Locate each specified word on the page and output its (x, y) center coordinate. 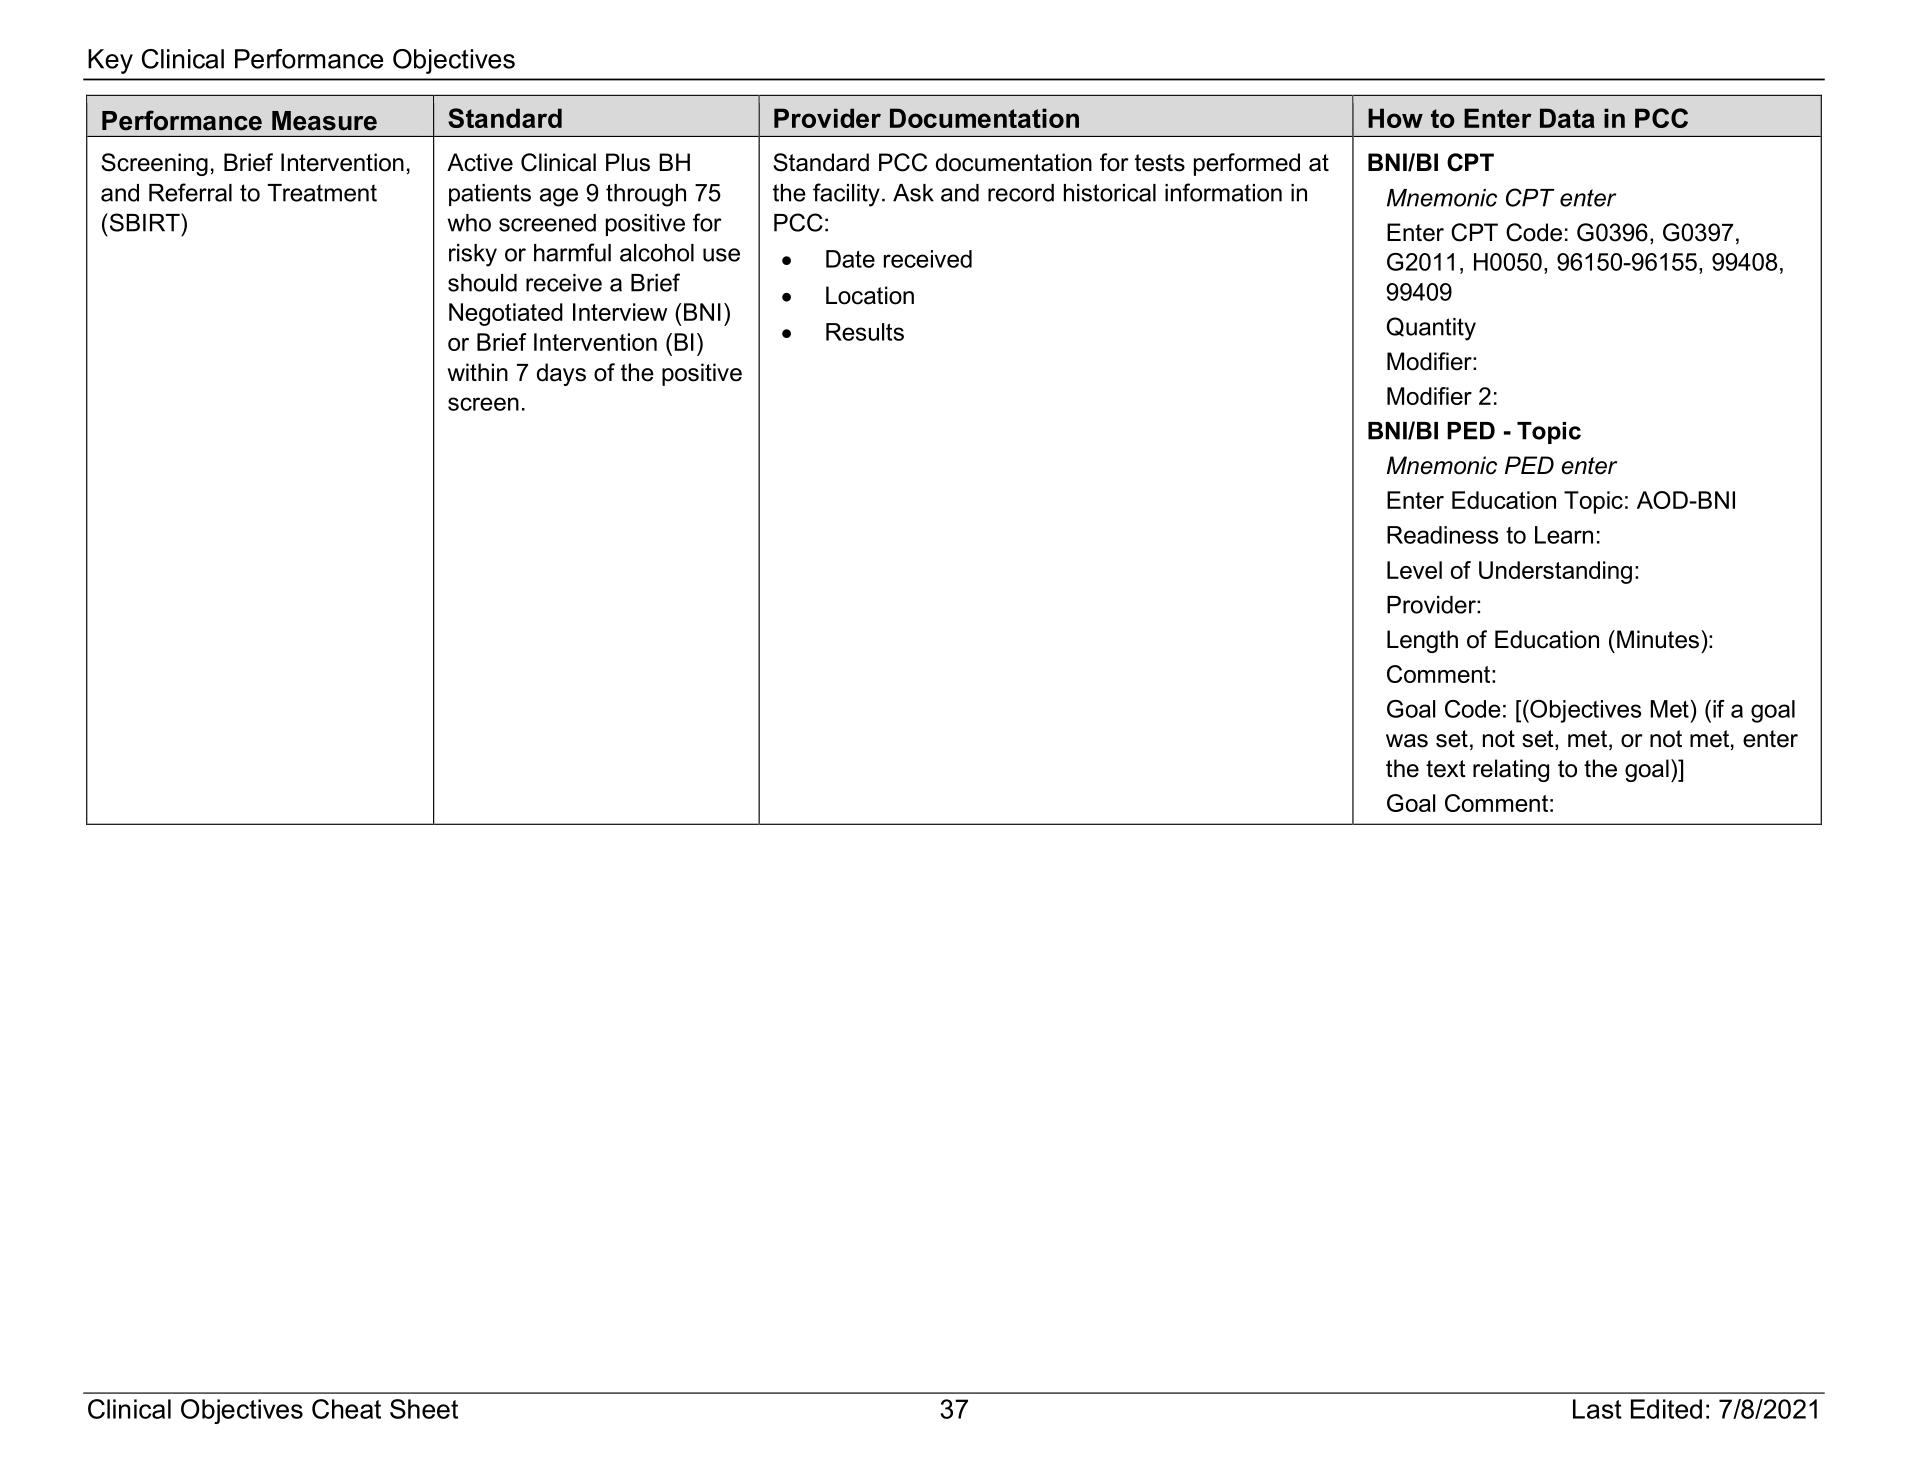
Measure (324, 121)
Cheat (346, 1409)
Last (1597, 1409)
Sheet (424, 1409)
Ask (913, 193)
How (1395, 118)
